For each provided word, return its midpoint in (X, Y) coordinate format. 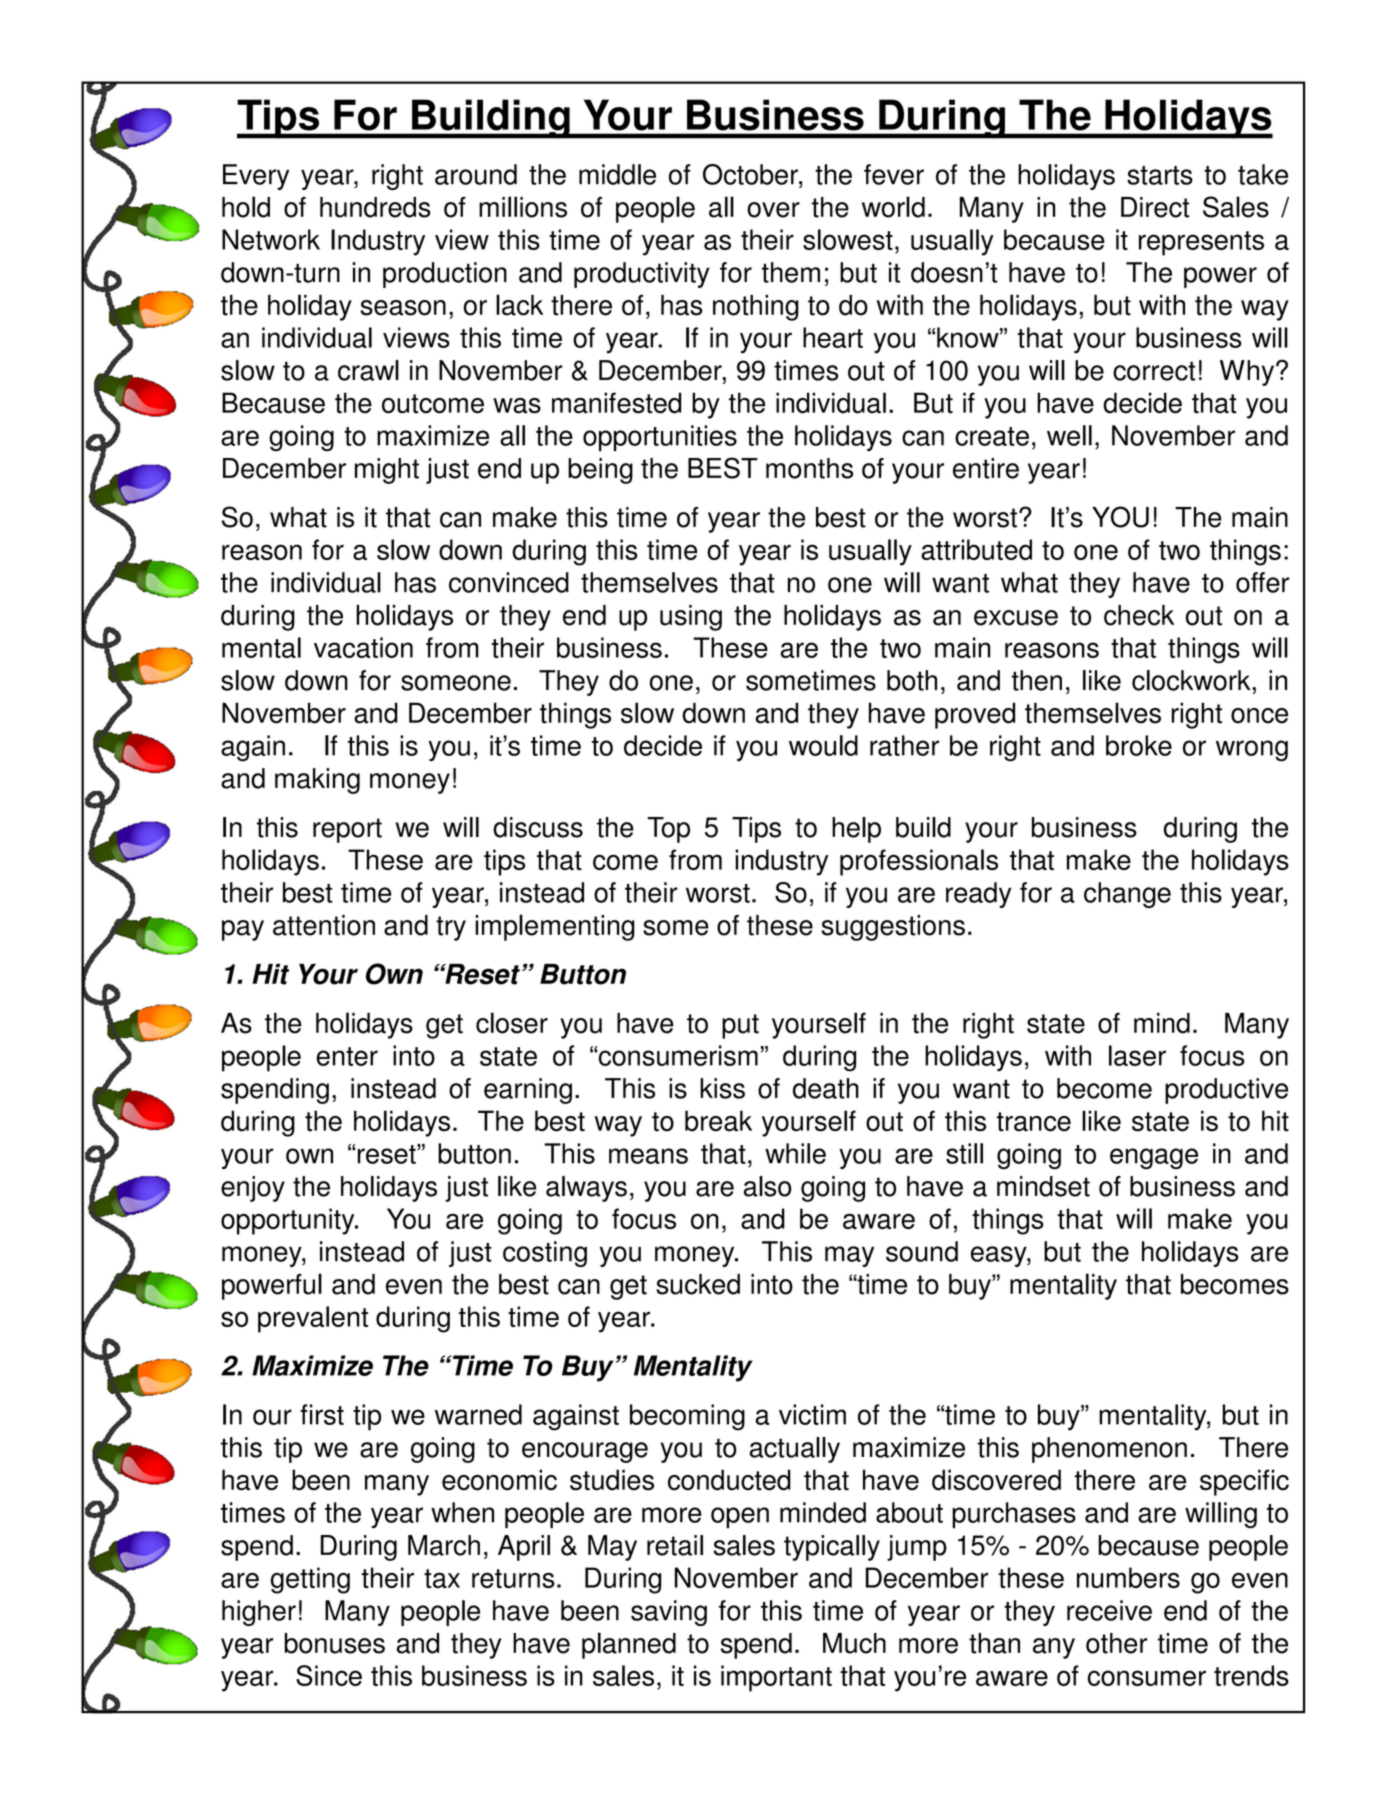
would (823, 745)
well (1069, 435)
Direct (1155, 207)
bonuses (335, 1643)
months (809, 468)
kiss (722, 1088)
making (317, 781)
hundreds (375, 207)
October (751, 174)
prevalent (313, 1319)
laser (1137, 1055)
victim (812, 1414)
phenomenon (1109, 1450)
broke (1139, 745)
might (387, 471)
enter (347, 1056)
